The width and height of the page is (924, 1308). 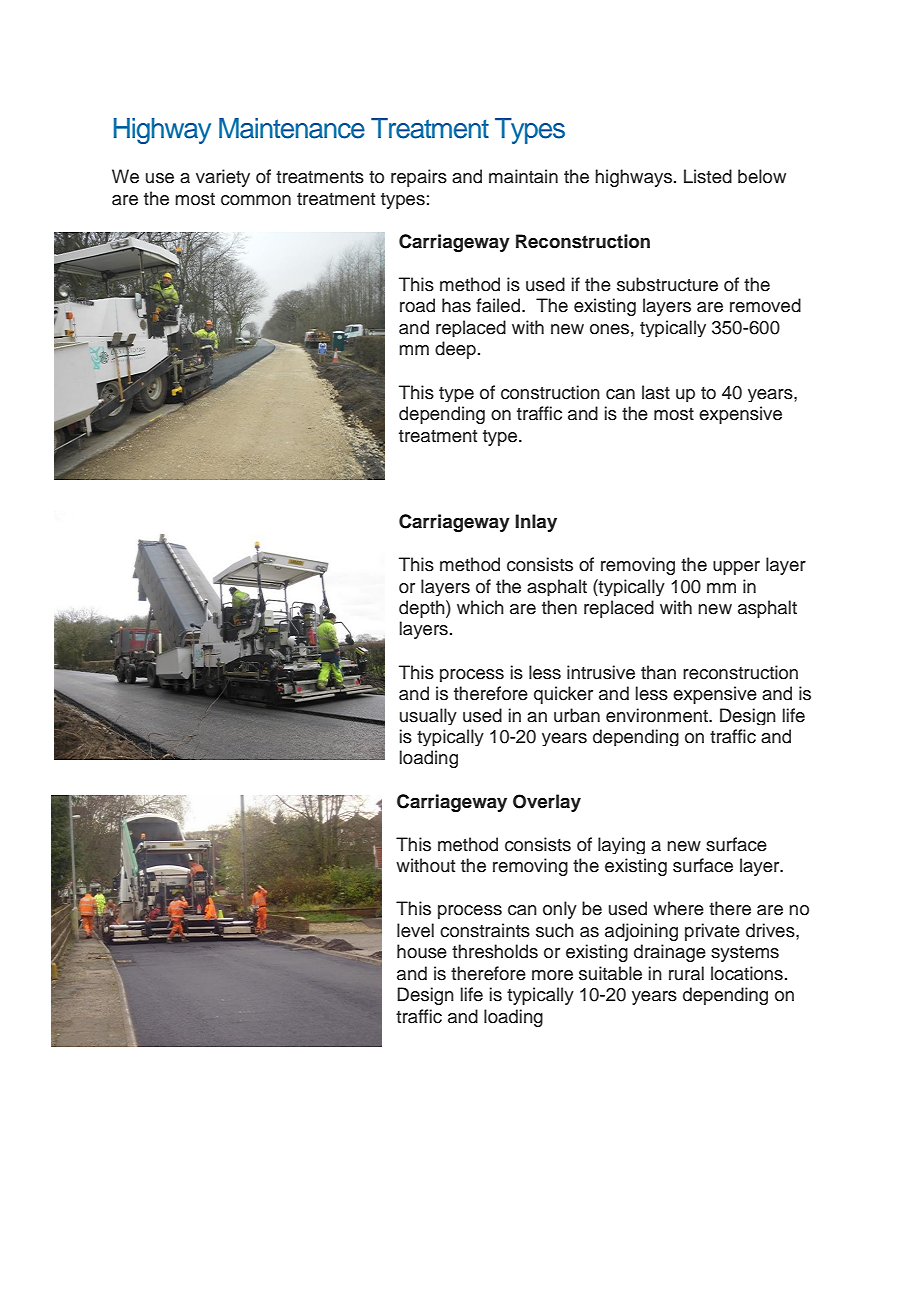 What do you see at coordinates (480, 607) in the page?
I see `which` at bounding box center [480, 607].
